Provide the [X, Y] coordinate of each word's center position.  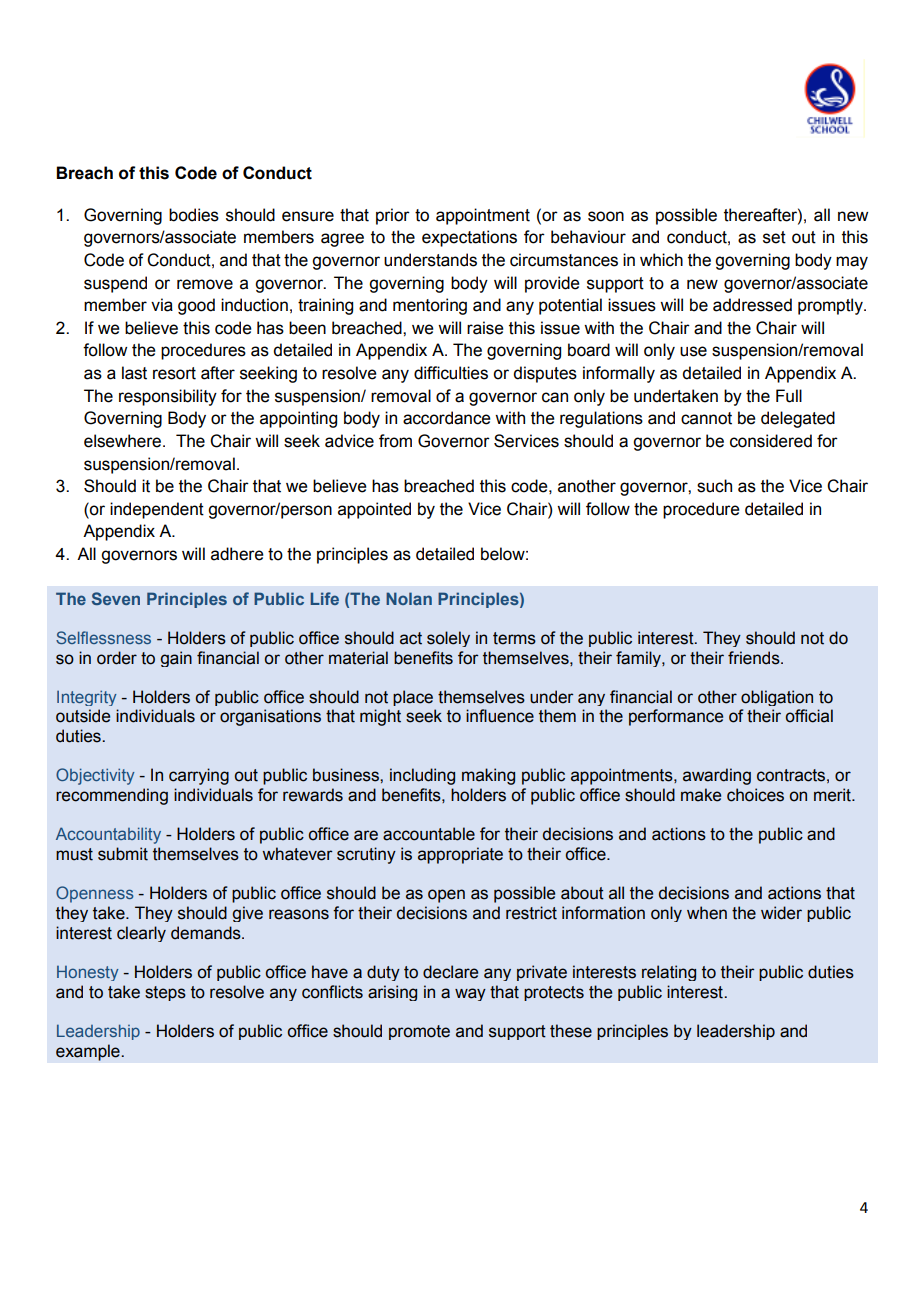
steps [165, 993]
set [774, 237]
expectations [469, 238]
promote [419, 1032]
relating [669, 973]
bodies [194, 215]
